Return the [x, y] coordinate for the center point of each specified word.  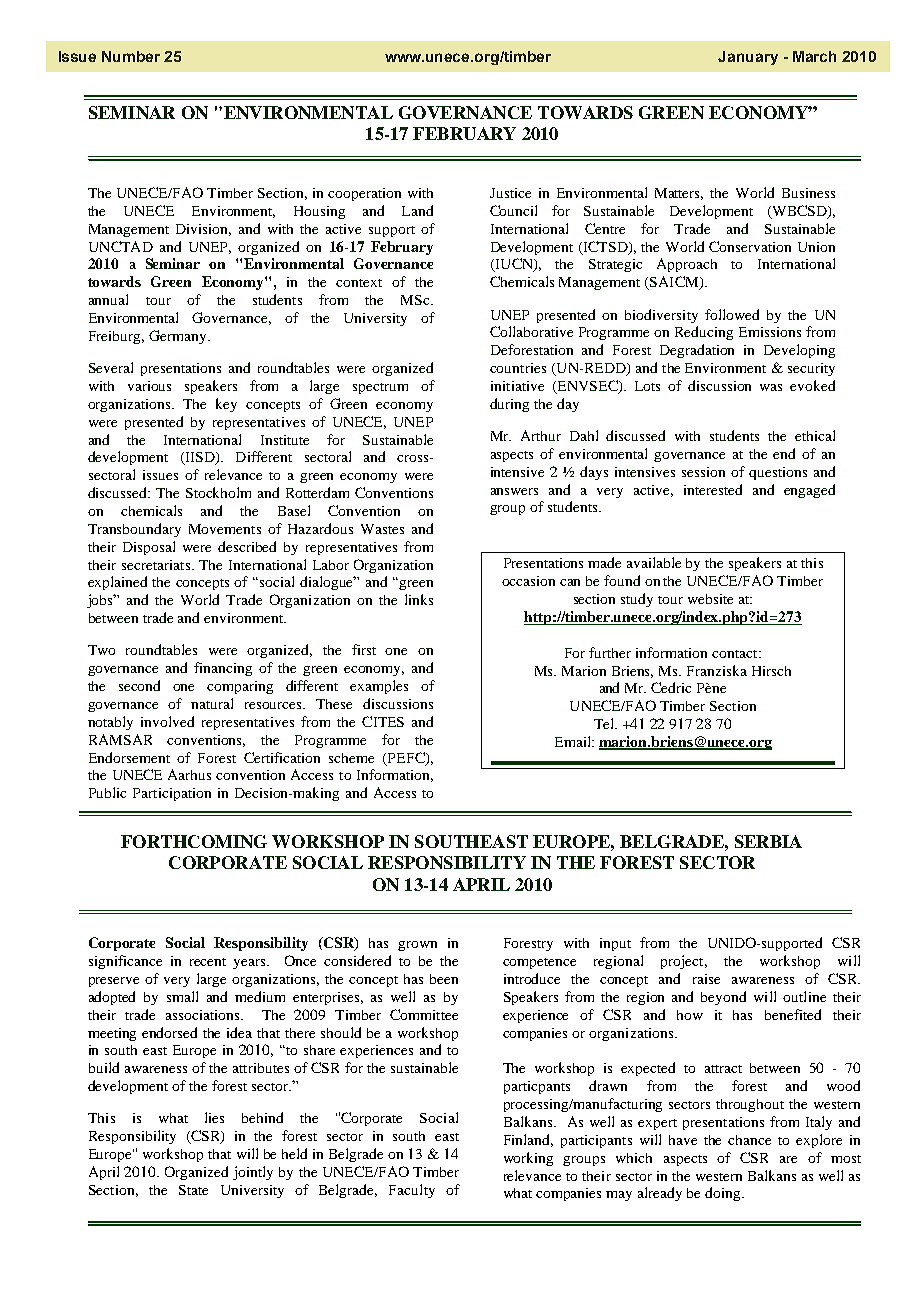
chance [749, 1140]
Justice [510, 193]
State [193, 1190]
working [528, 1159]
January [748, 58]
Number [131, 56]
